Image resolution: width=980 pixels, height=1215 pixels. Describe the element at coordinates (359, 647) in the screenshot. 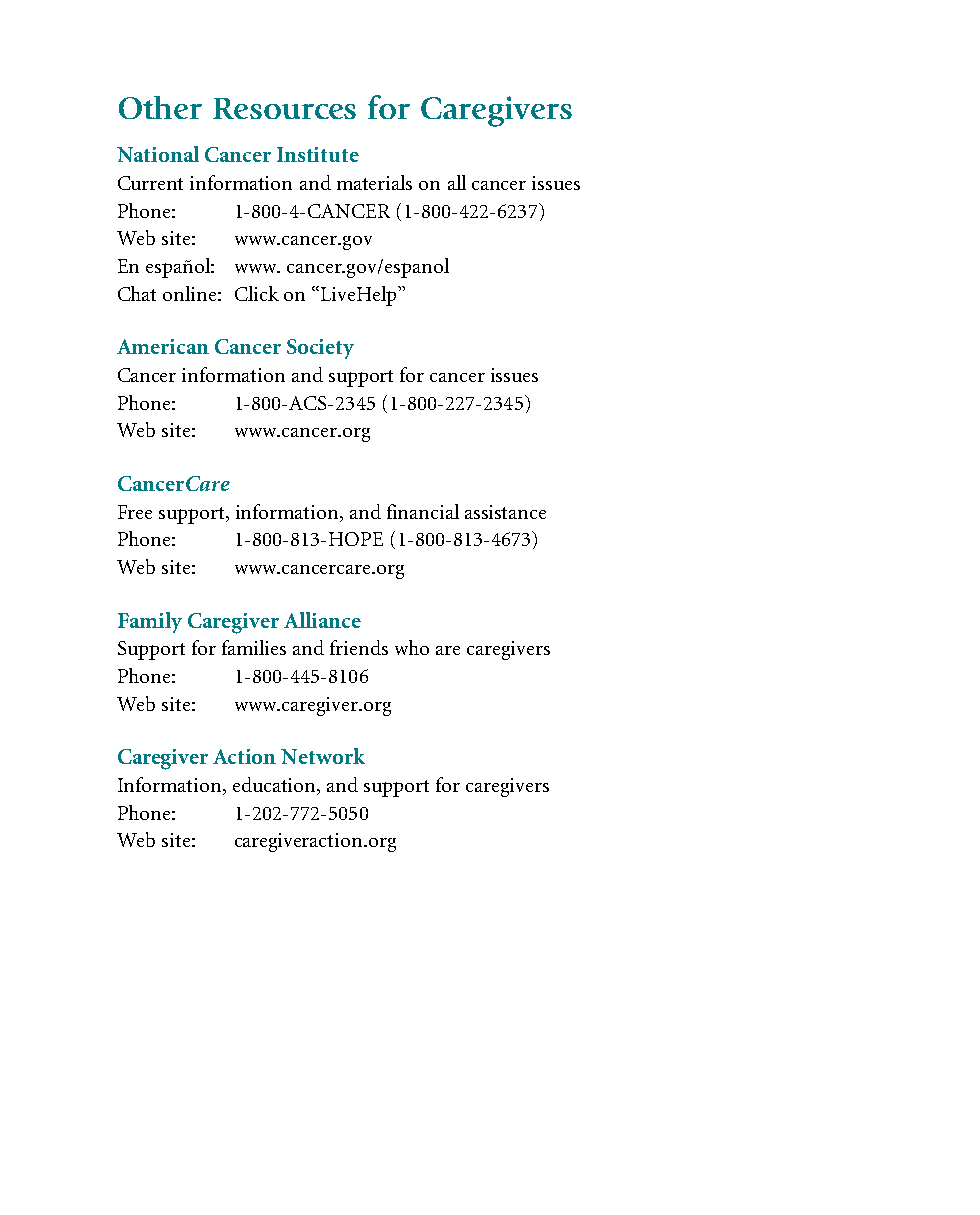

I see `friends` at that location.
